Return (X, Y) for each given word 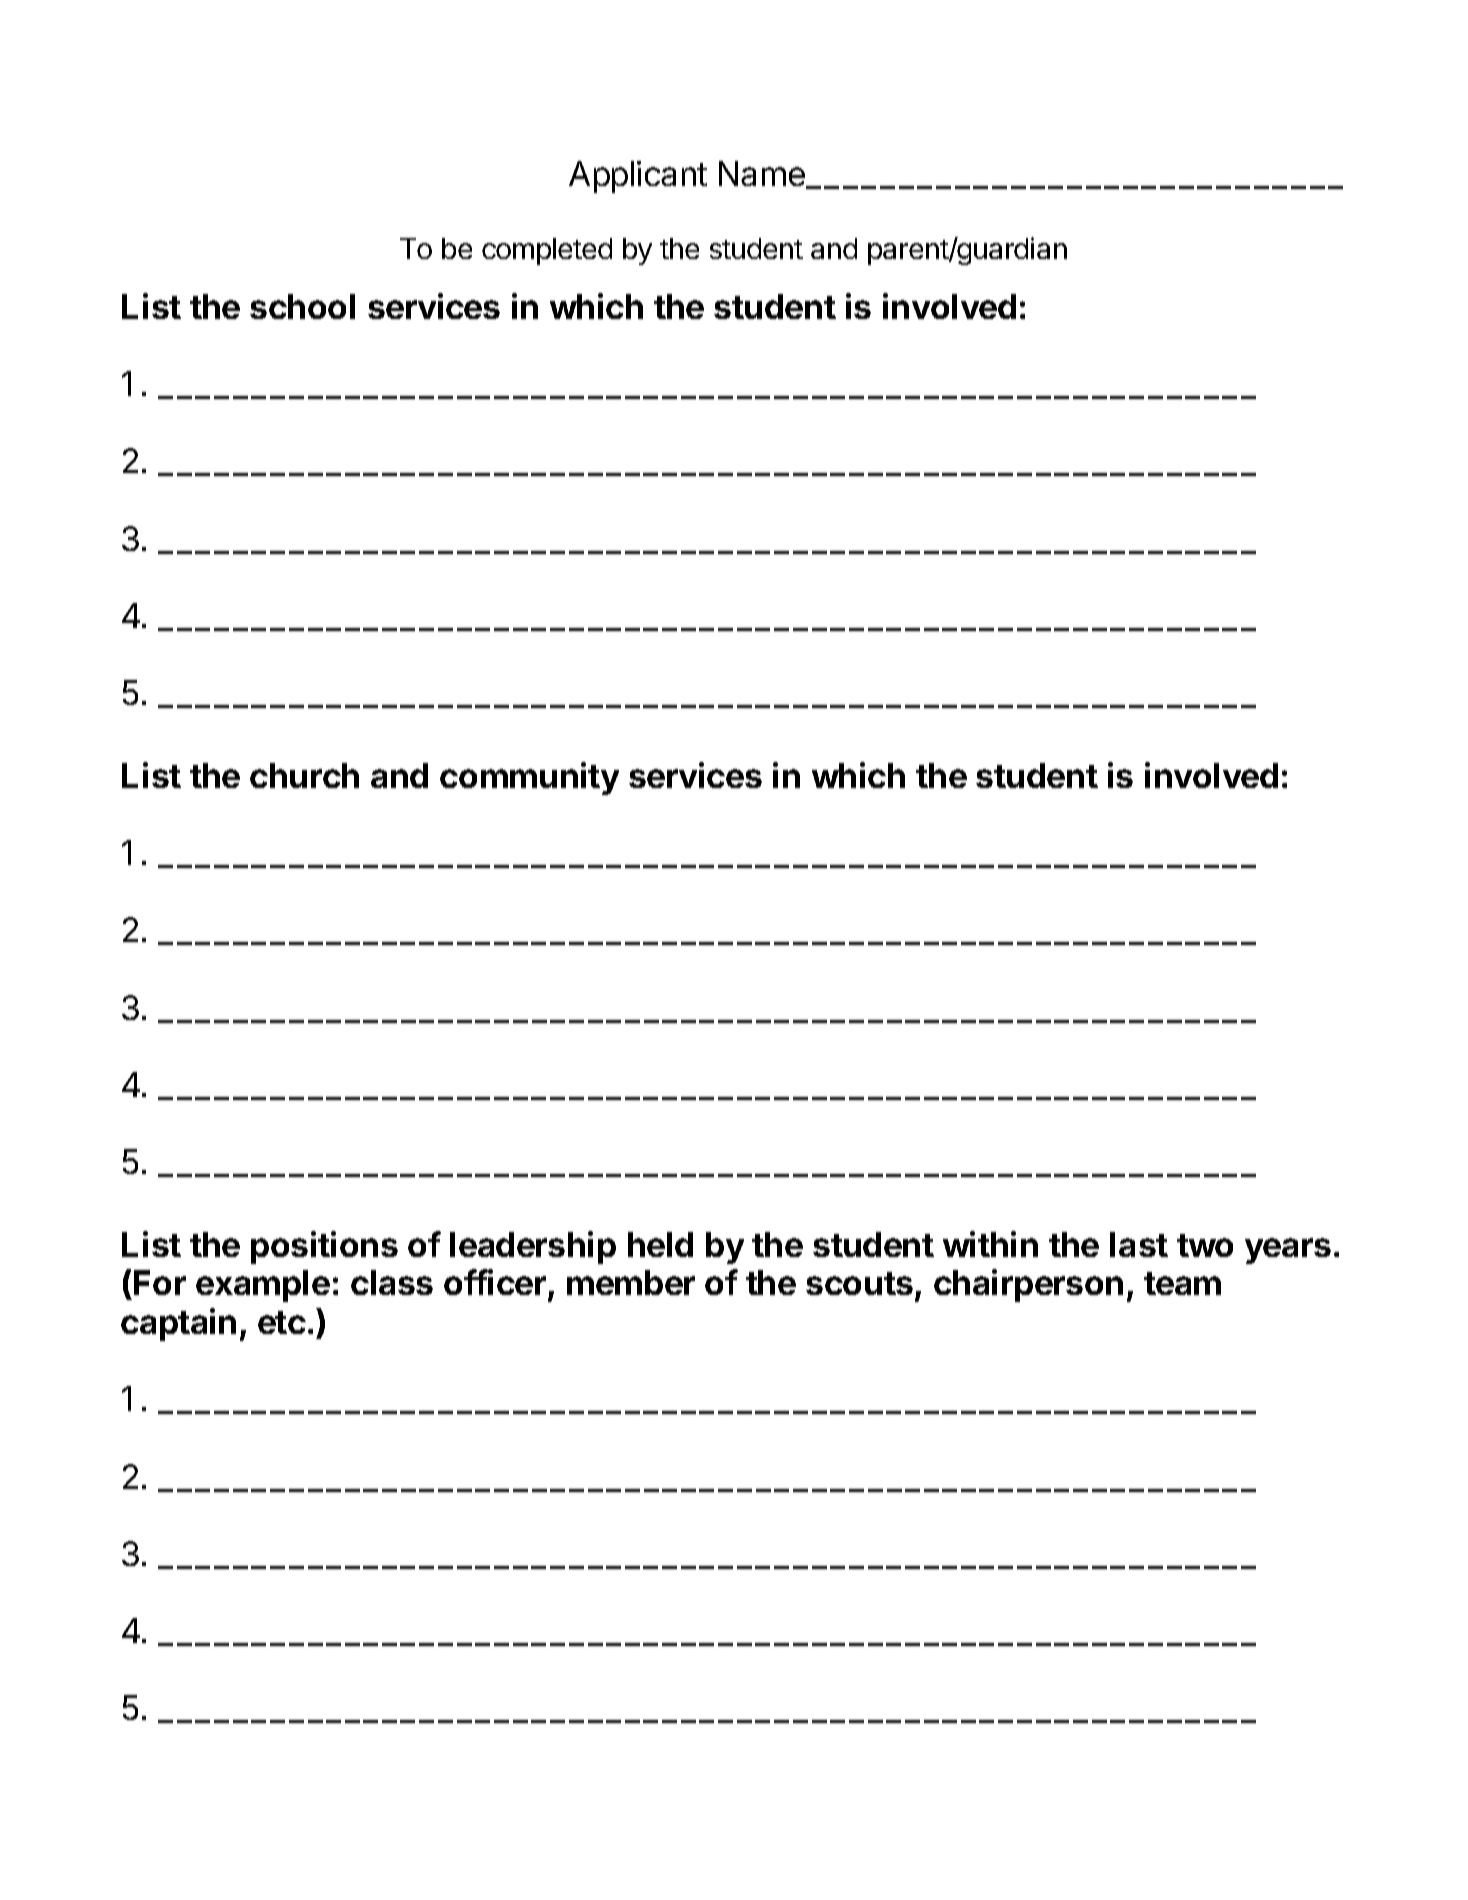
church (304, 775)
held (660, 1244)
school (302, 306)
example (263, 1286)
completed (547, 251)
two (1205, 1245)
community (529, 778)
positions (324, 1247)
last (1139, 1244)
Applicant (638, 177)
